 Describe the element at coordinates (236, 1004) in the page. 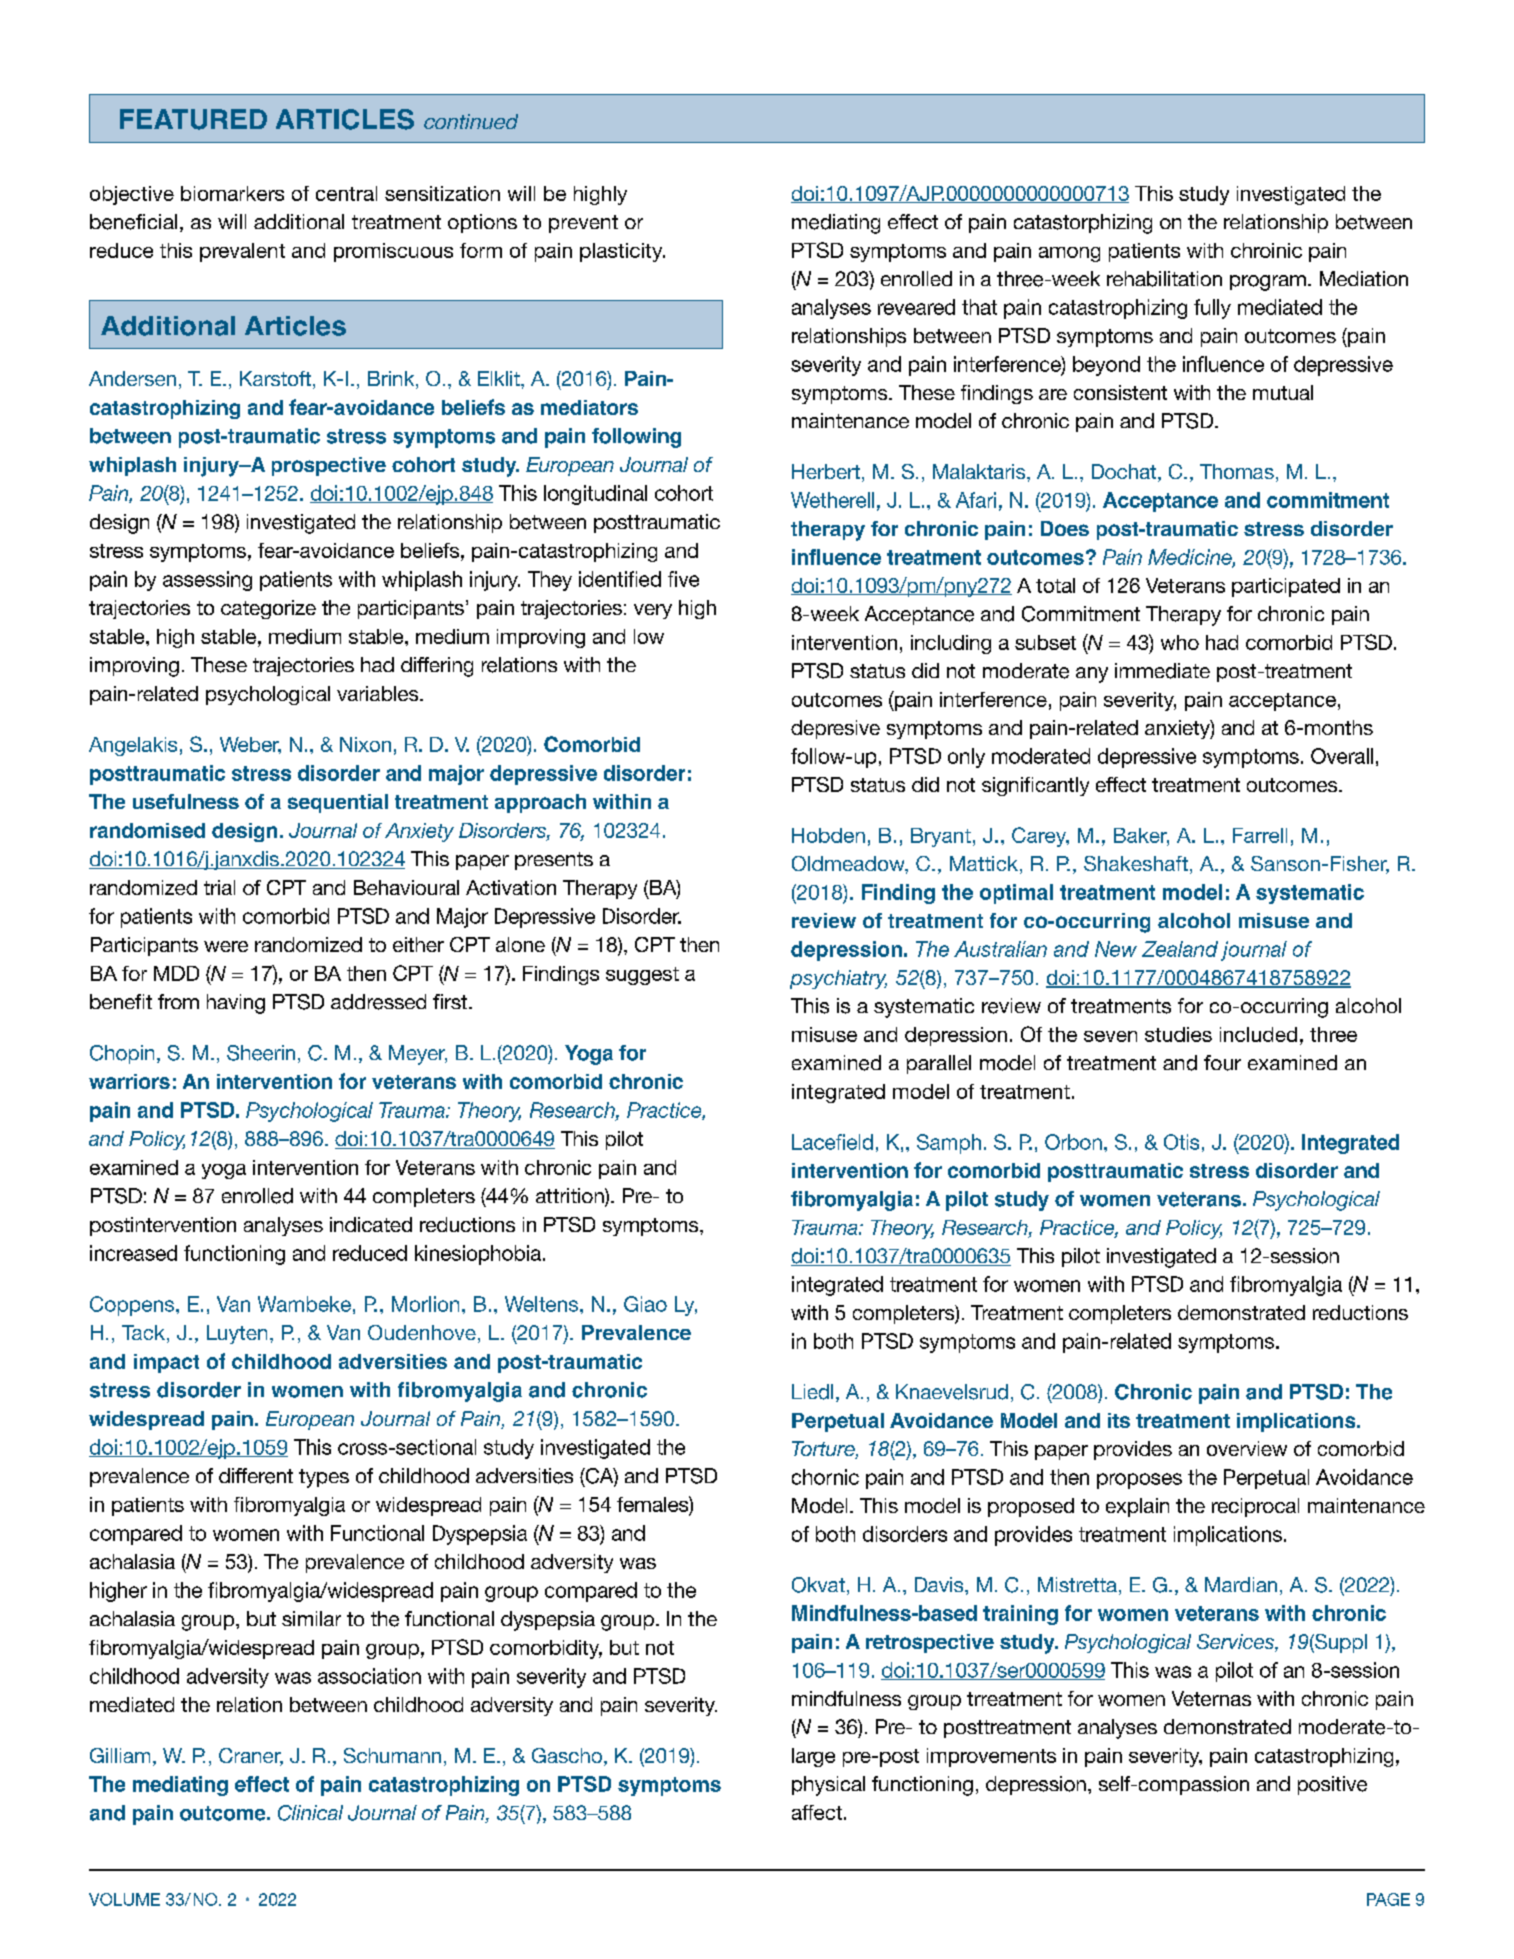

I see `having` at that location.
